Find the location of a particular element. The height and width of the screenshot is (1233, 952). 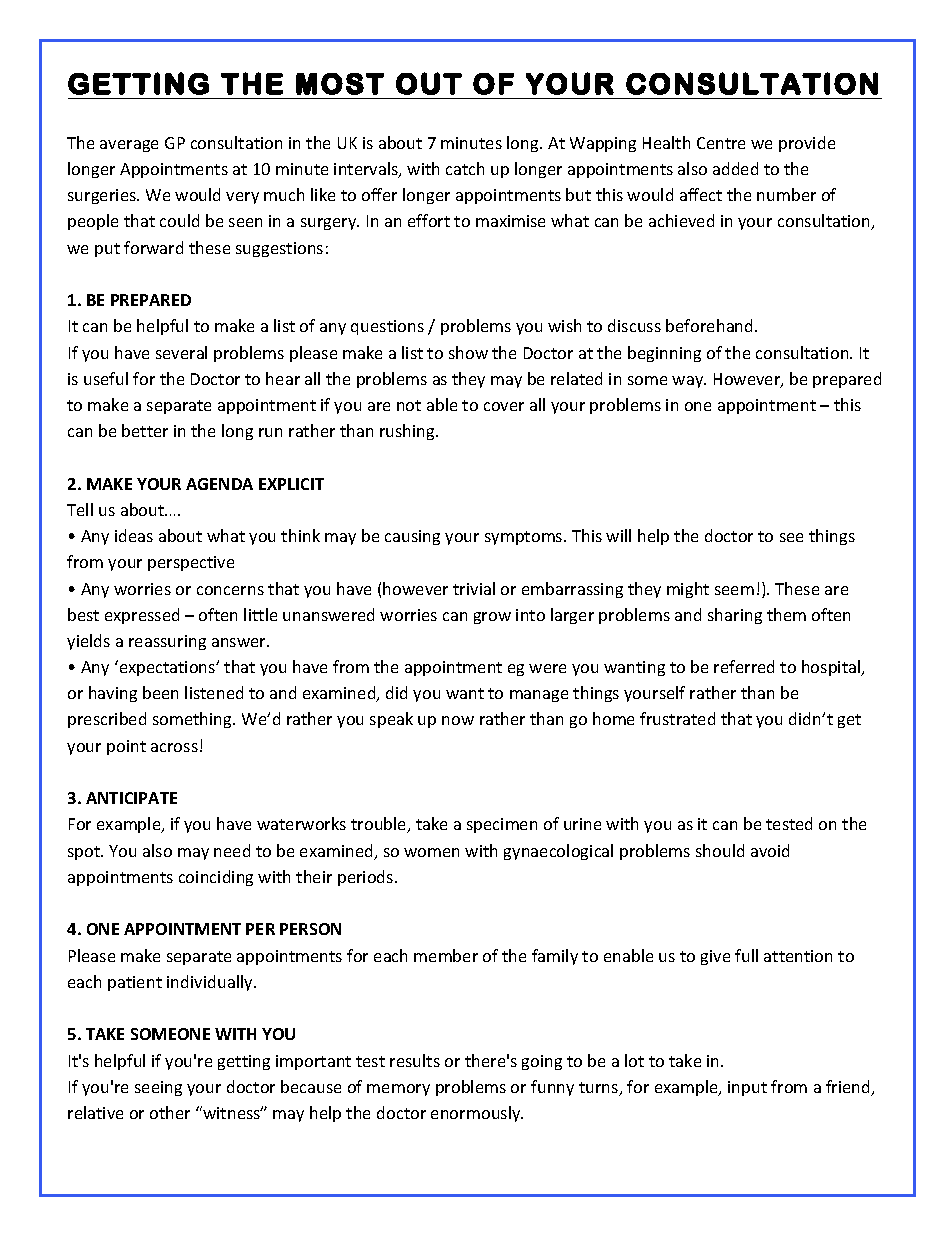

across is located at coordinates (174, 747).
